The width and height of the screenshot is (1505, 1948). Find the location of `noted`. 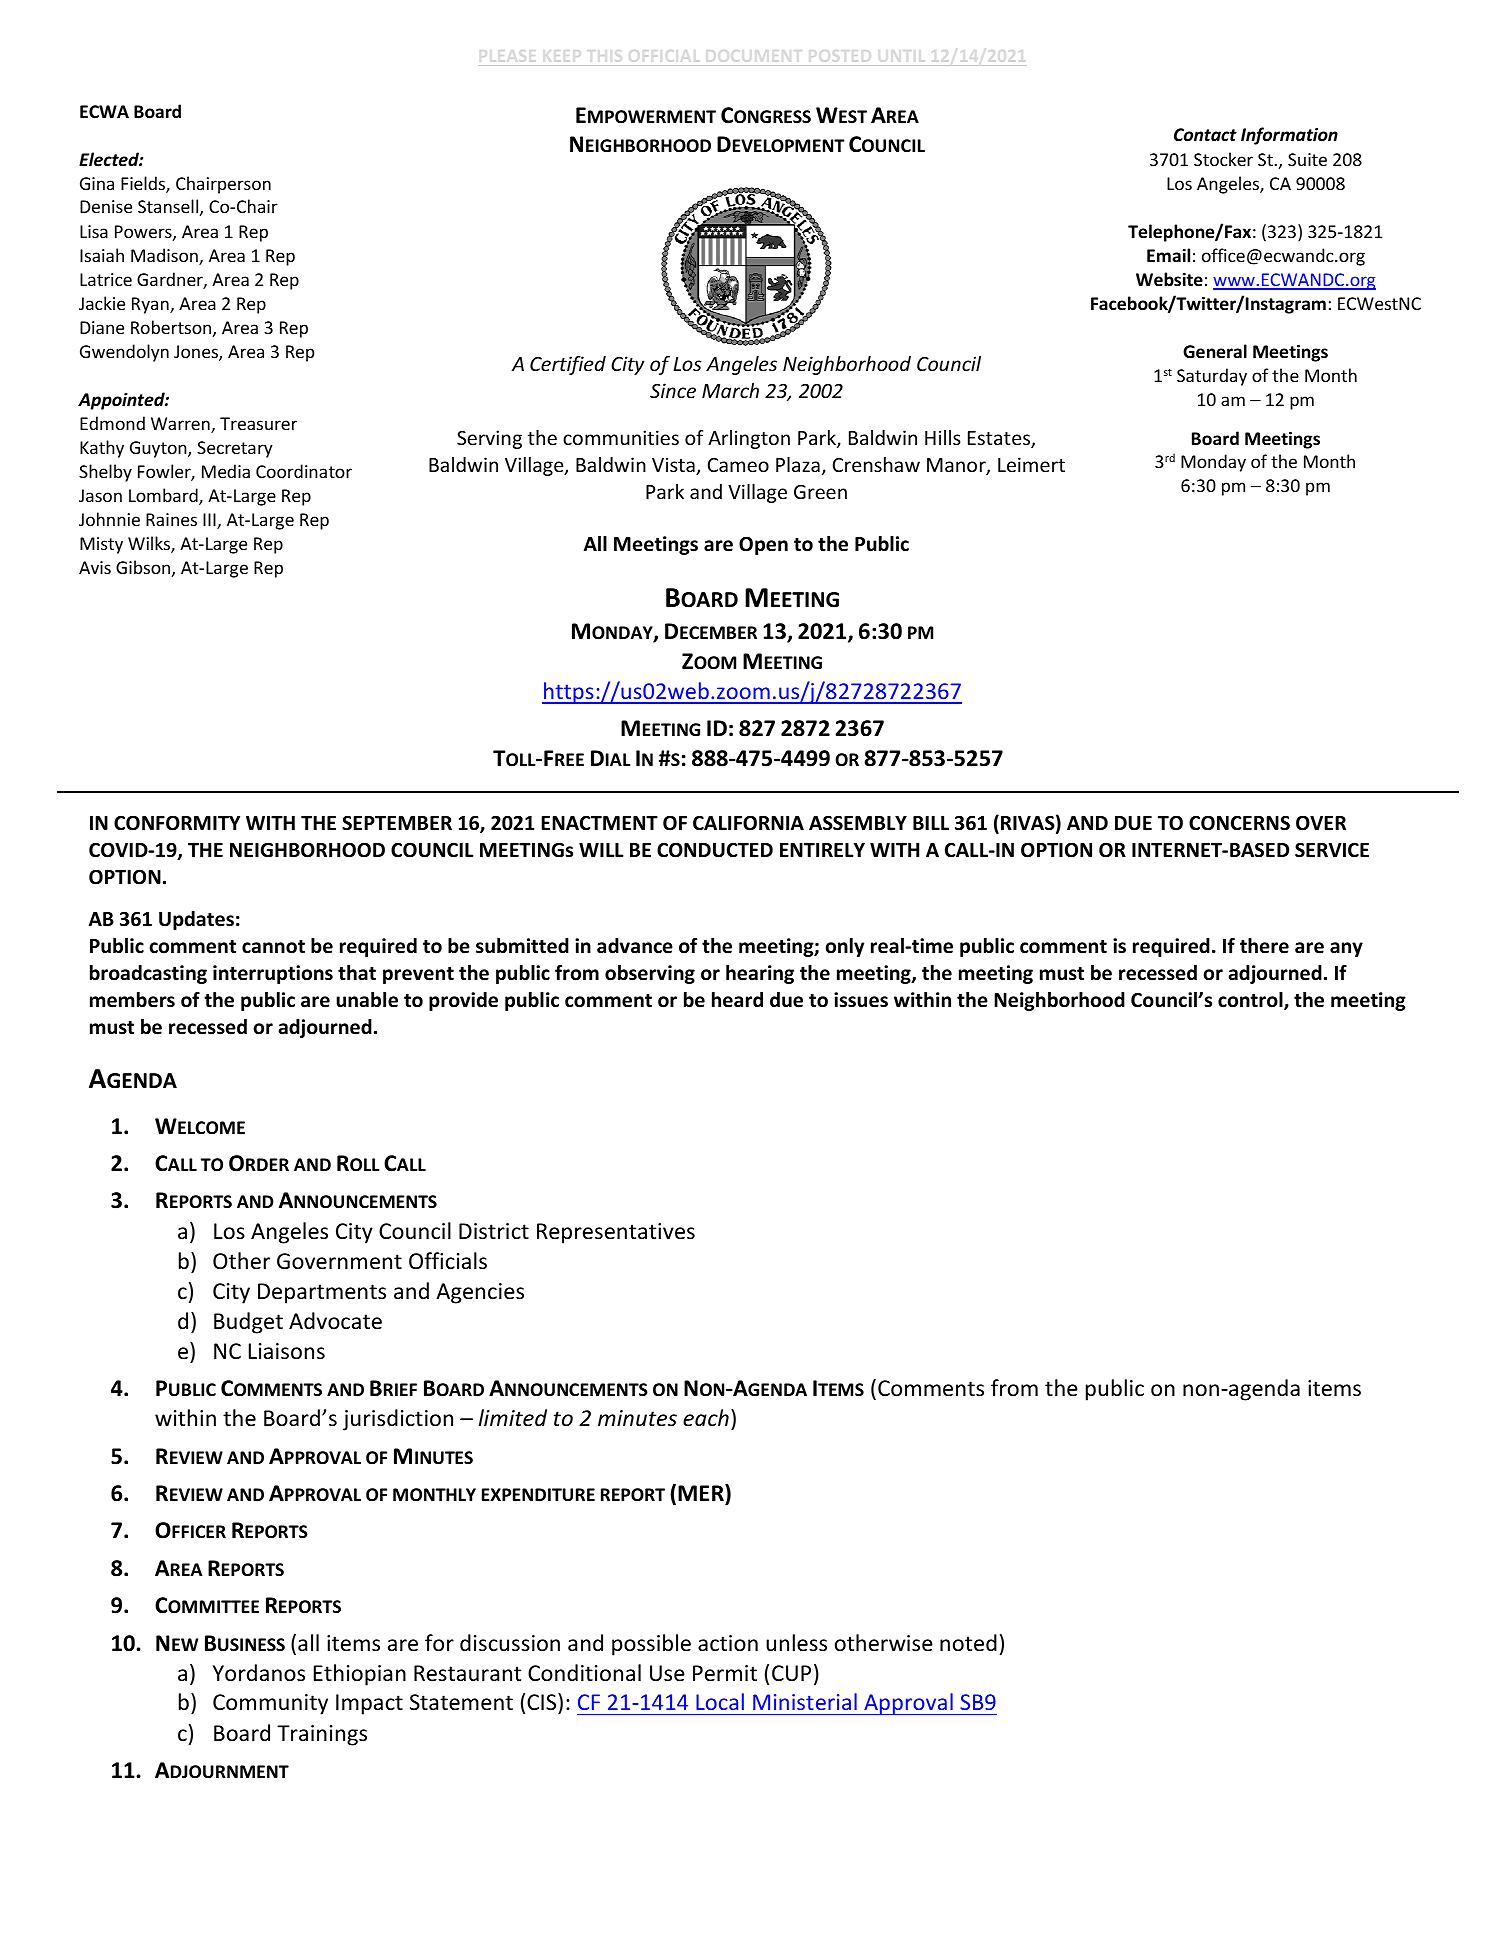

noted is located at coordinates (968, 1643).
